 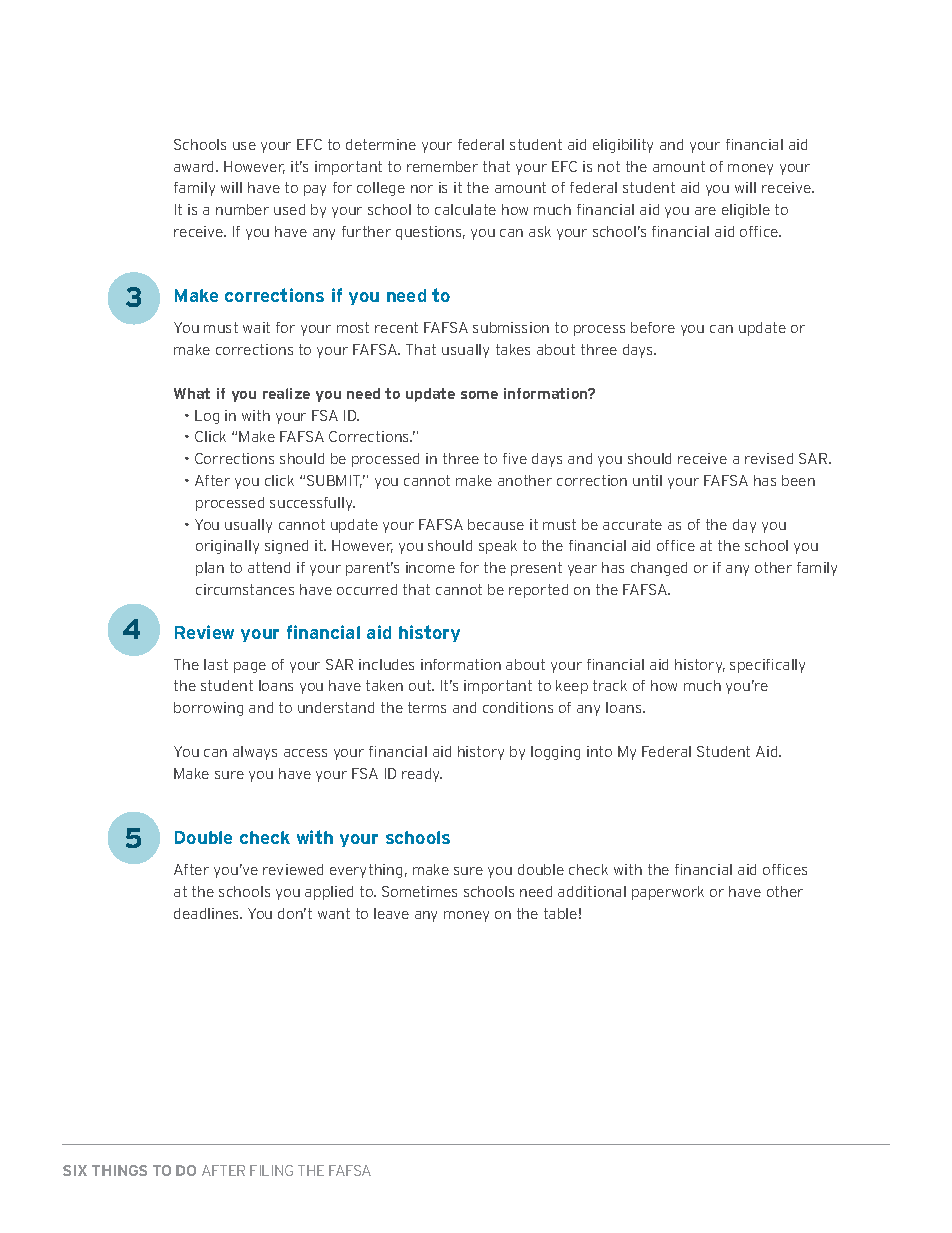 What do you see at coordinates (216, 664) in the document?
I see `last` at bounding box center [216, 664].
